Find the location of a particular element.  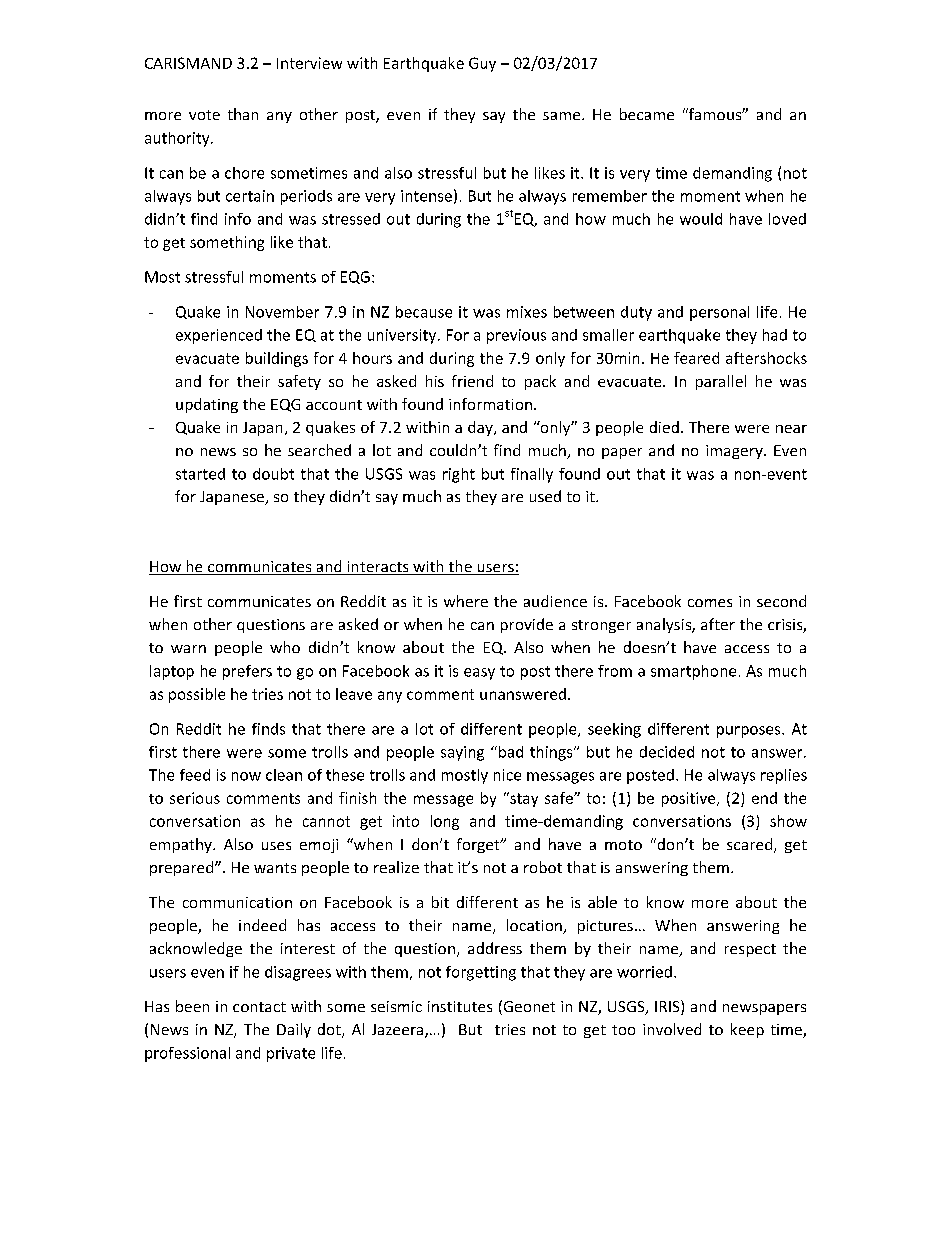

than is located at coordinates (243, 114).
